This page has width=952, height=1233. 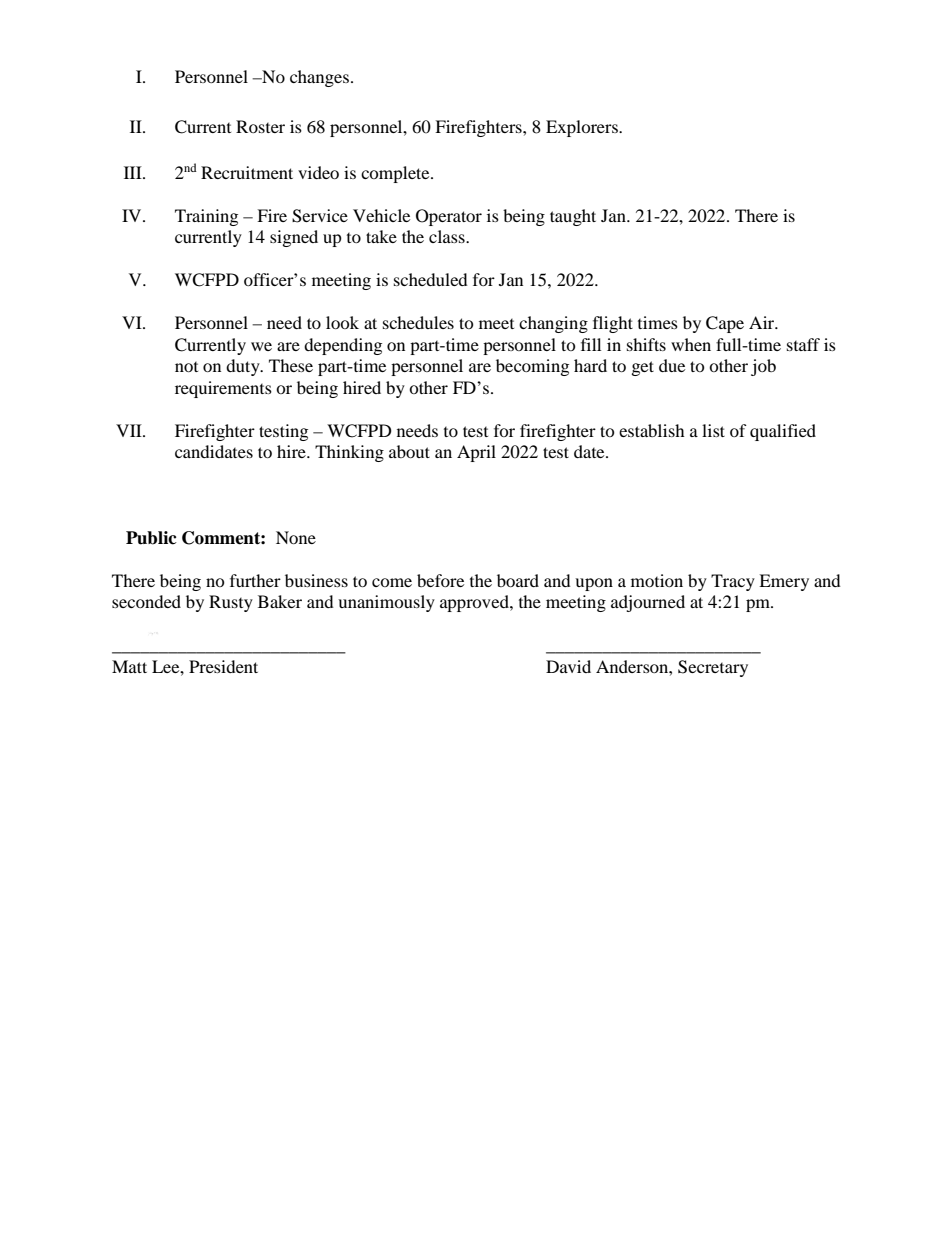 I want to click on taught, so click(x=573, y=217).
